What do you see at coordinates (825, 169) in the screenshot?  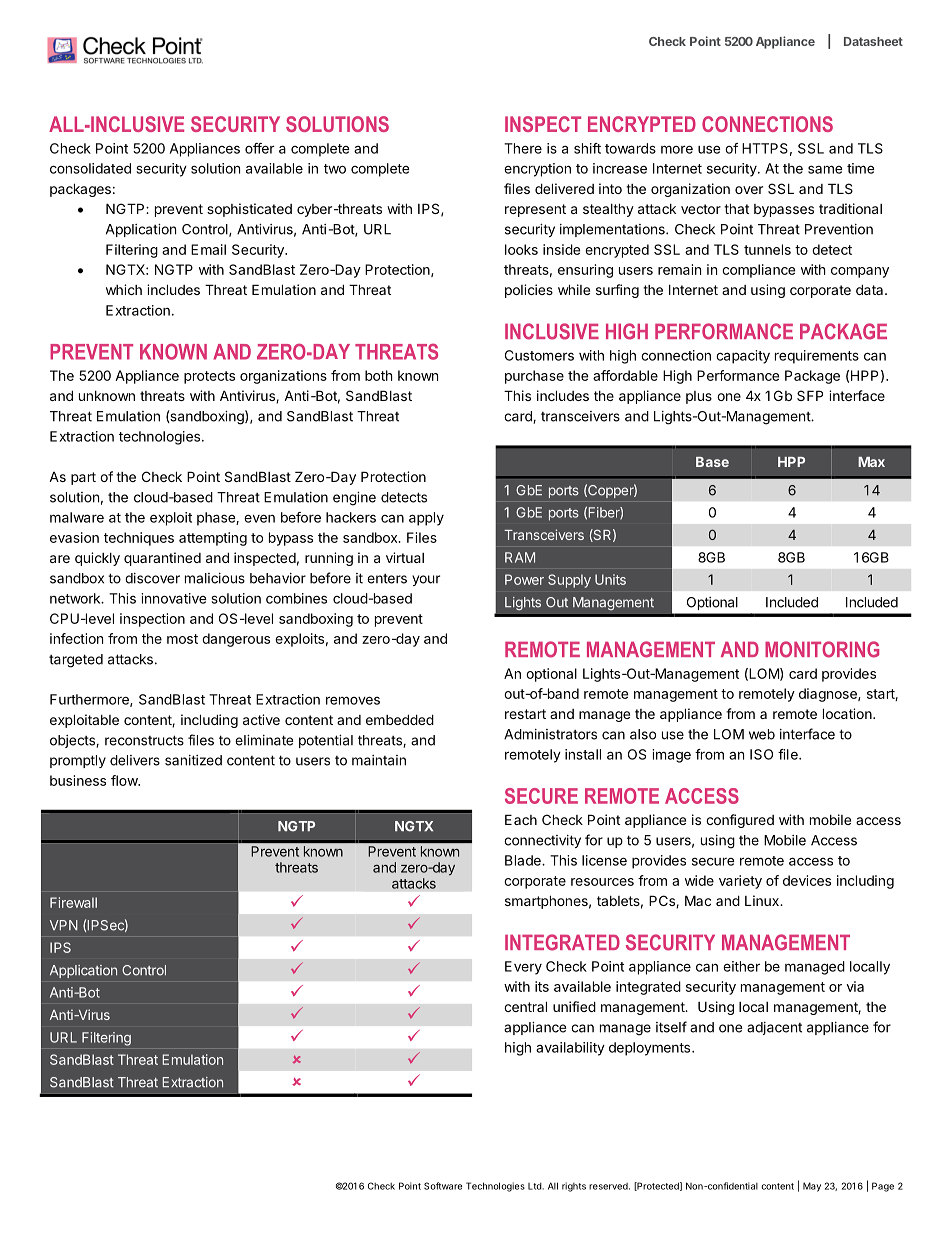 I see `same` at bounding box center [825, 169].
